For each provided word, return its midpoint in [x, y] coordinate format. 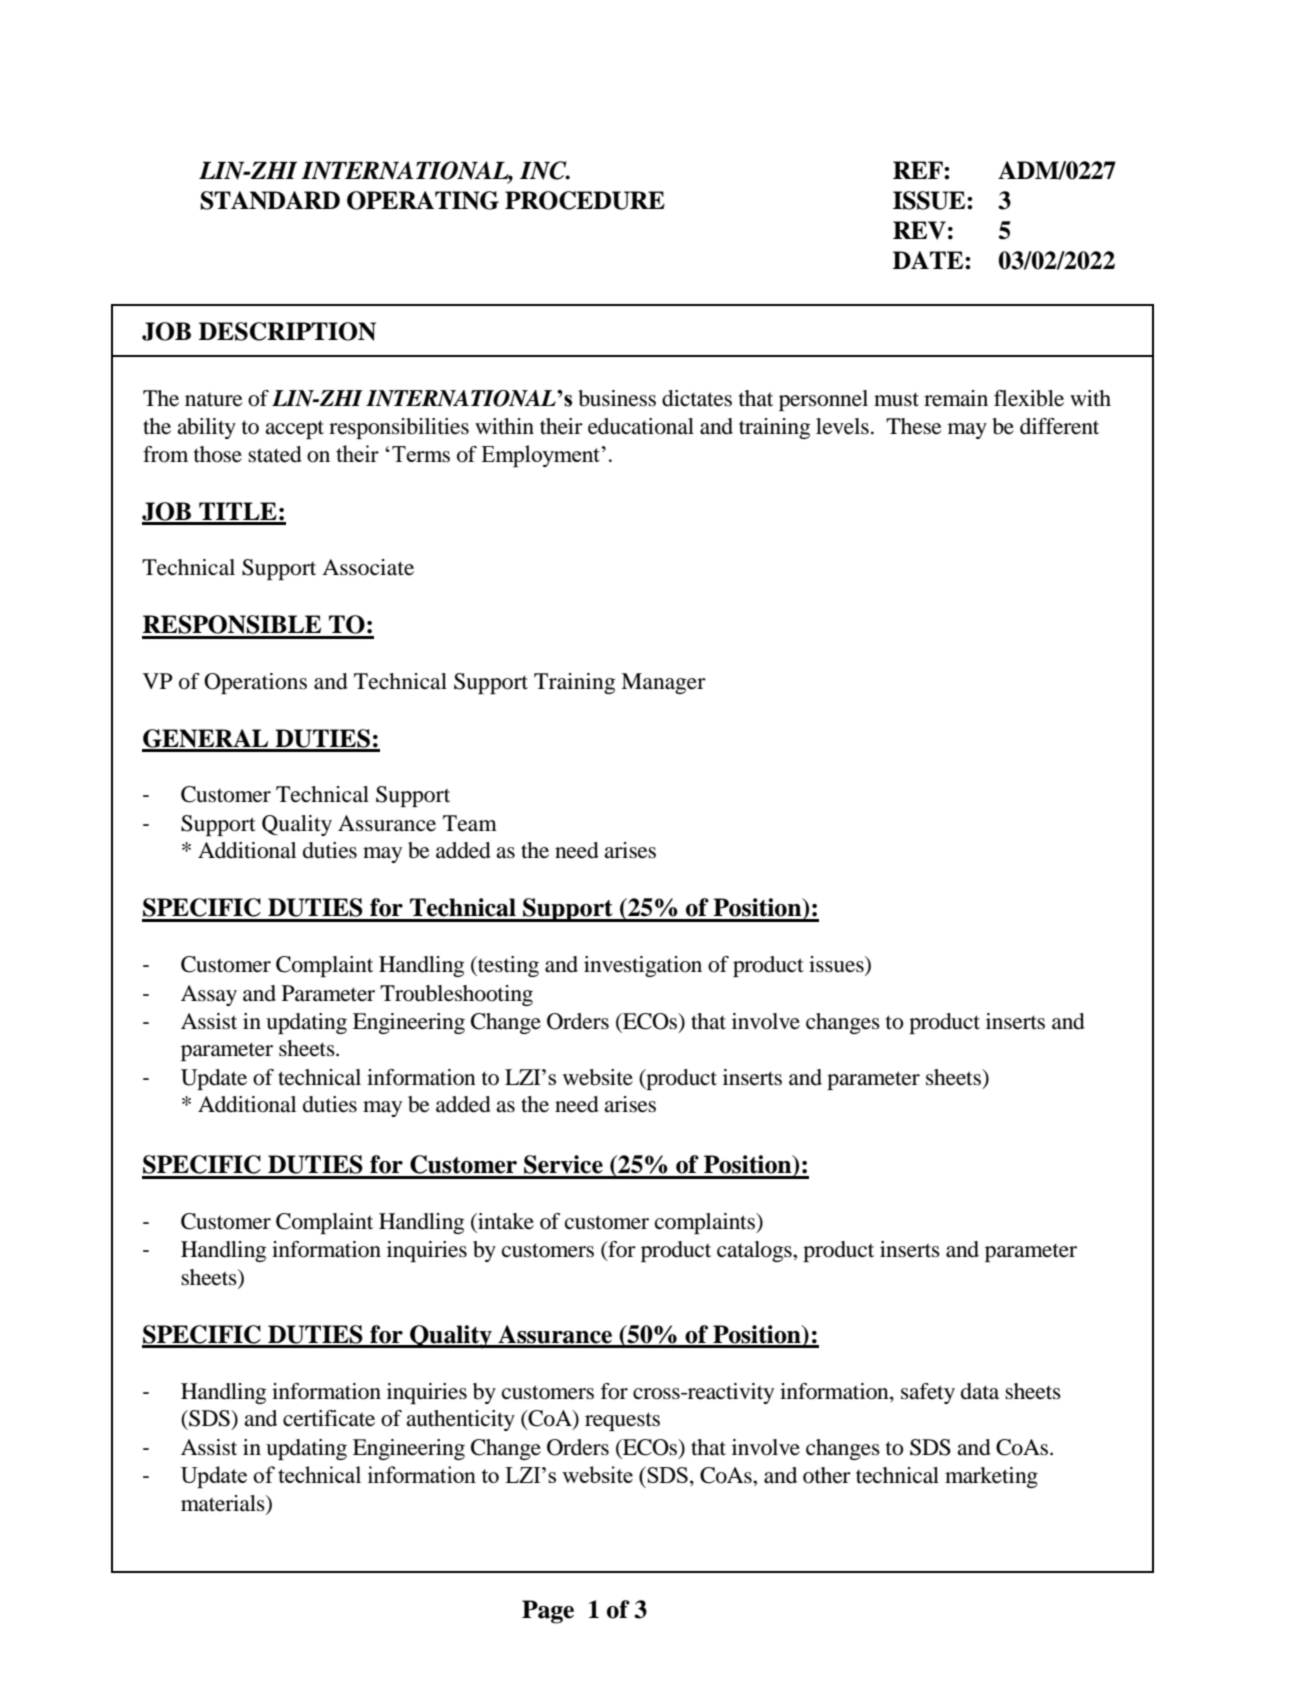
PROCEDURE [585, 200]
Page [548, 1612]
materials [224, 1503]
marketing [991, 1477]
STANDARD [270, 200]
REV [919, 230]
